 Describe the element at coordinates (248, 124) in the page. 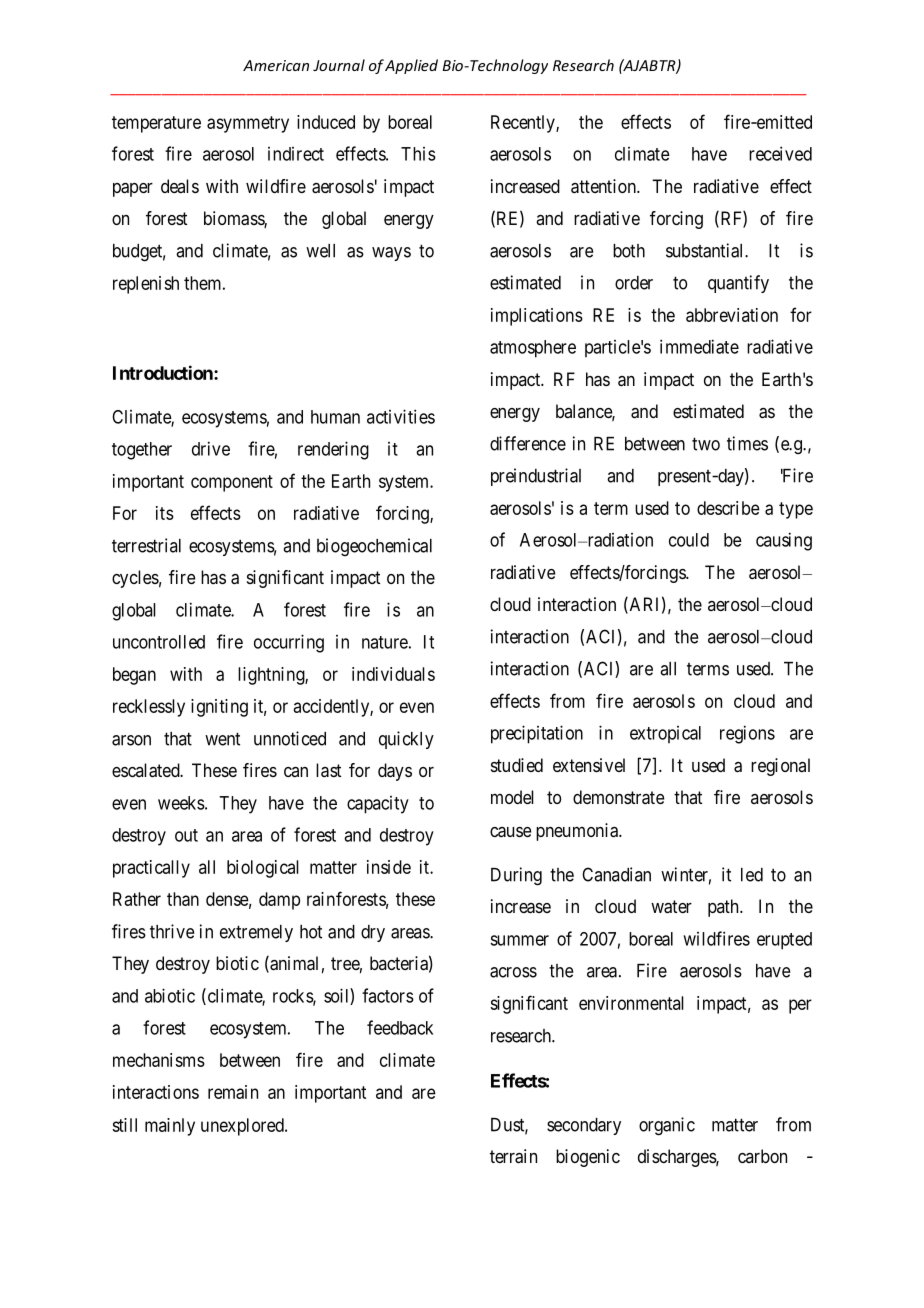

I see `asymmetry` at that location.
